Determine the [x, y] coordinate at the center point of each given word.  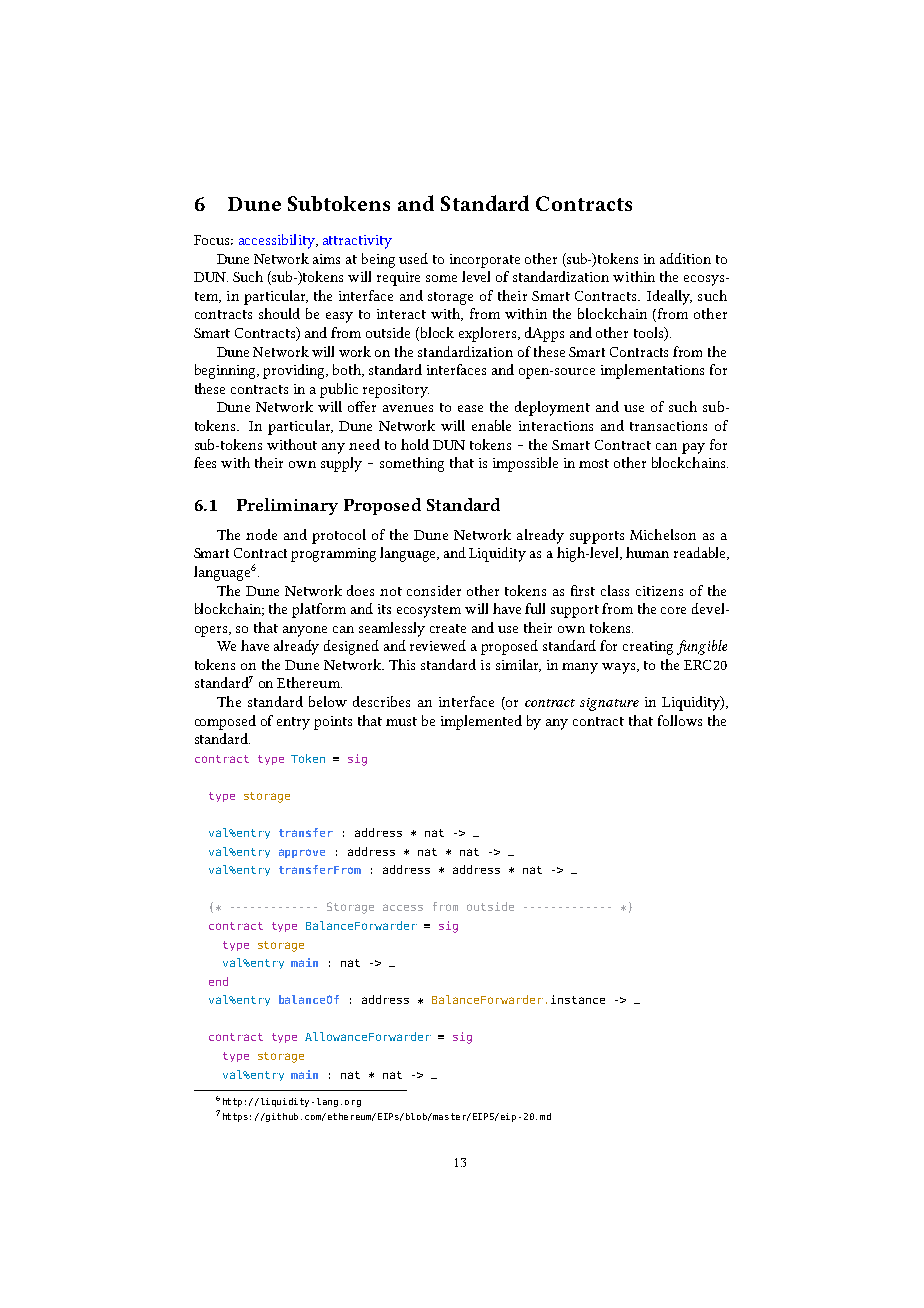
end [218, 981]
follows [680, 720]
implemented [481, 722]
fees [205, 462]
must [401, 721]
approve [302, 853]
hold [415, 444]
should [279, 313]
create [448, 628]
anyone [305, 631]
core [673, 610]
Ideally [669, 297]
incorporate [485, 261]
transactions [668, 426]
